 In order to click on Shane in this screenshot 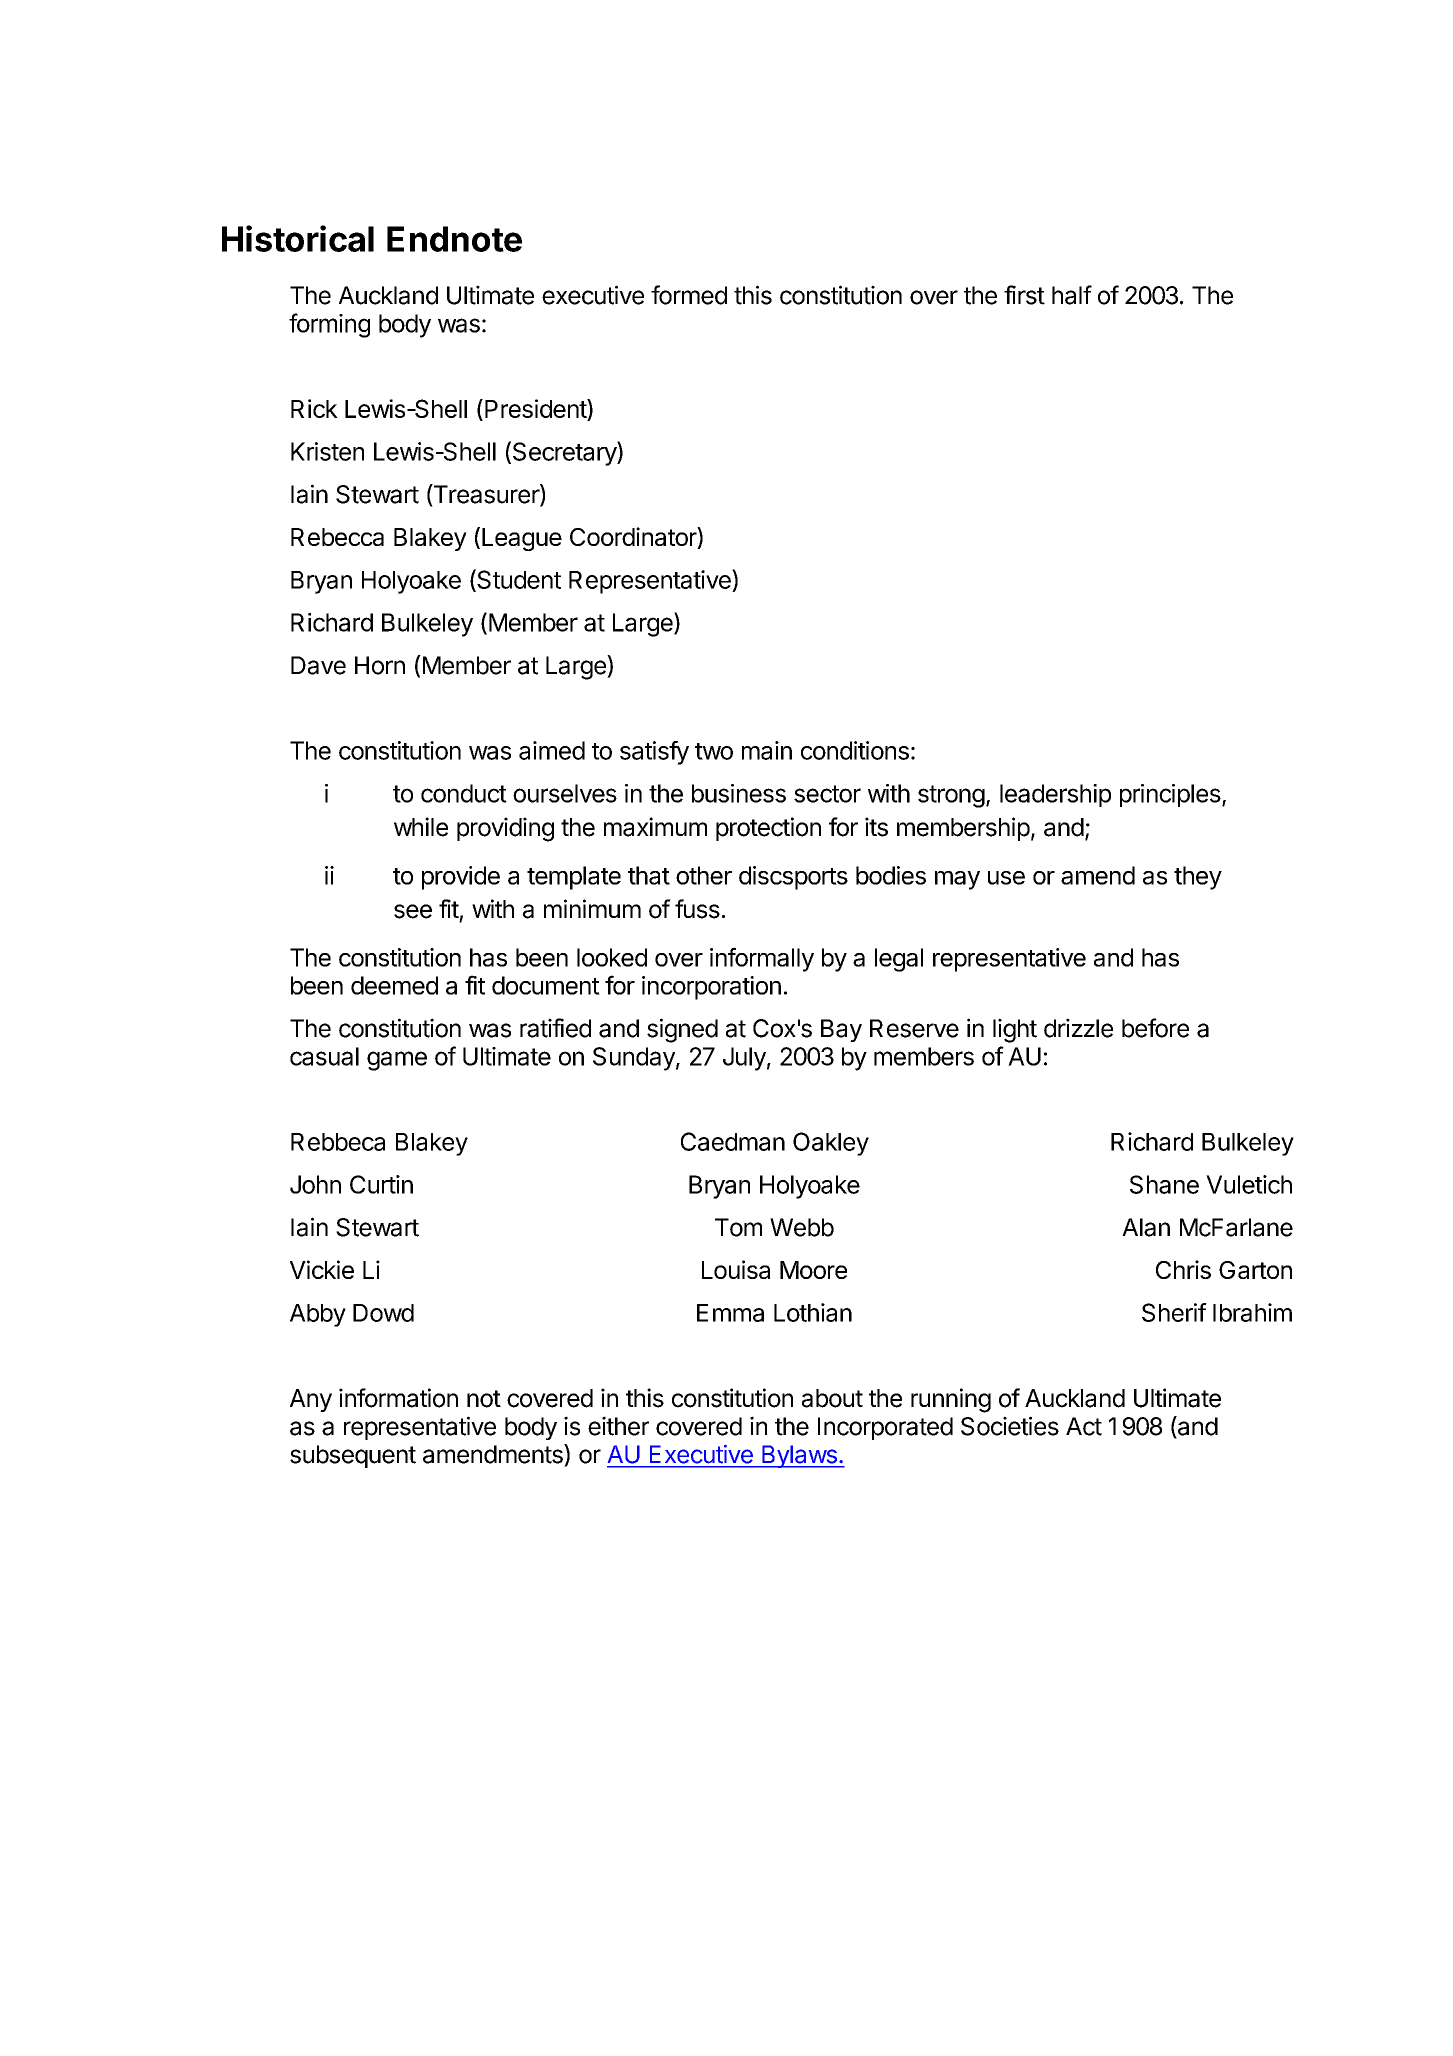, I will do `click(1164, 1184)`.
